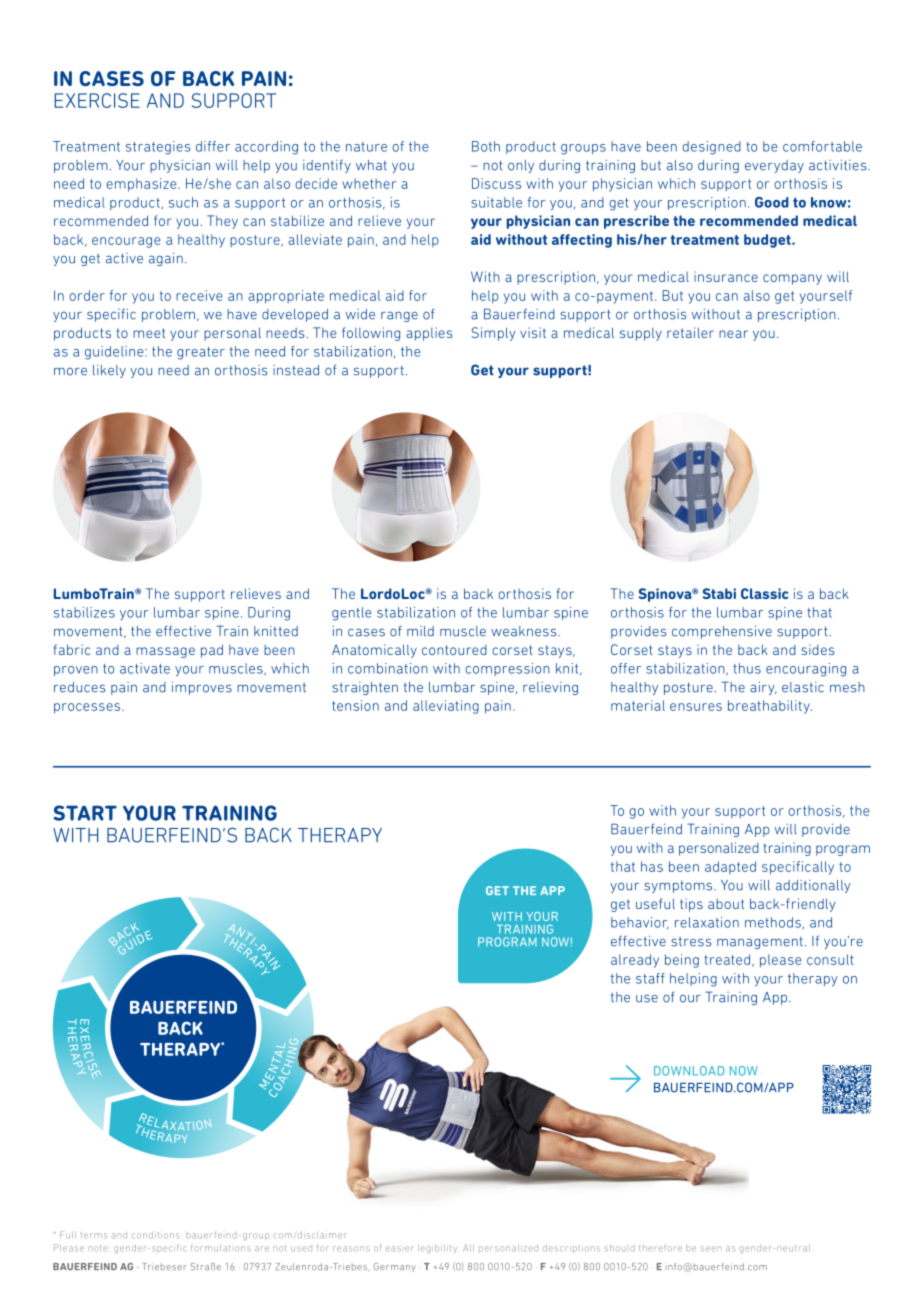  What do you see at coordinates (728, 960) in the screenshot?
I see `treated` at bounding box center [728, 960].
